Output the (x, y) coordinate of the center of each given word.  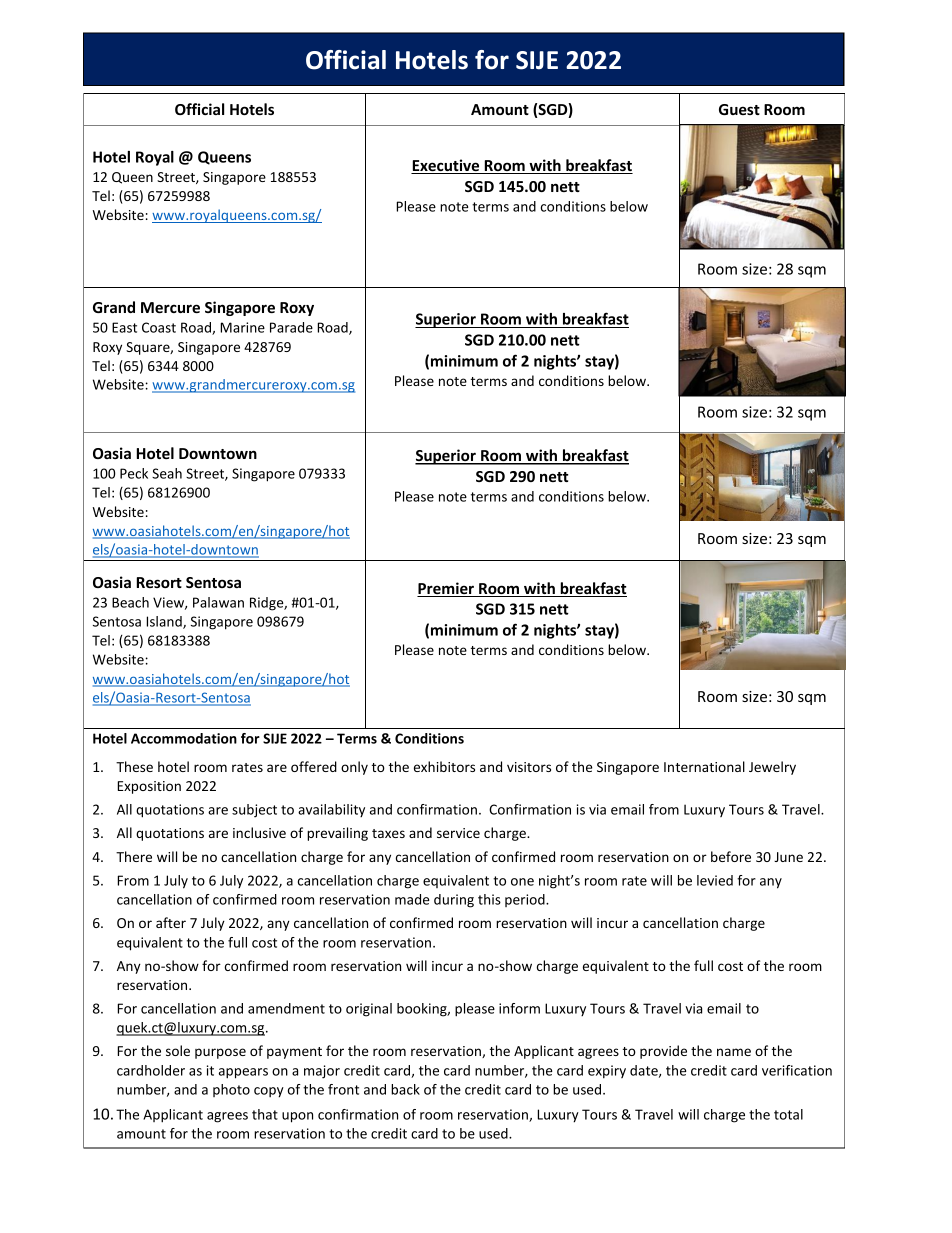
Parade (291, 327)
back (405, 1089)
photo (231, 1090)
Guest (739, 109)
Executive (446, 166)
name (734, 1052)
